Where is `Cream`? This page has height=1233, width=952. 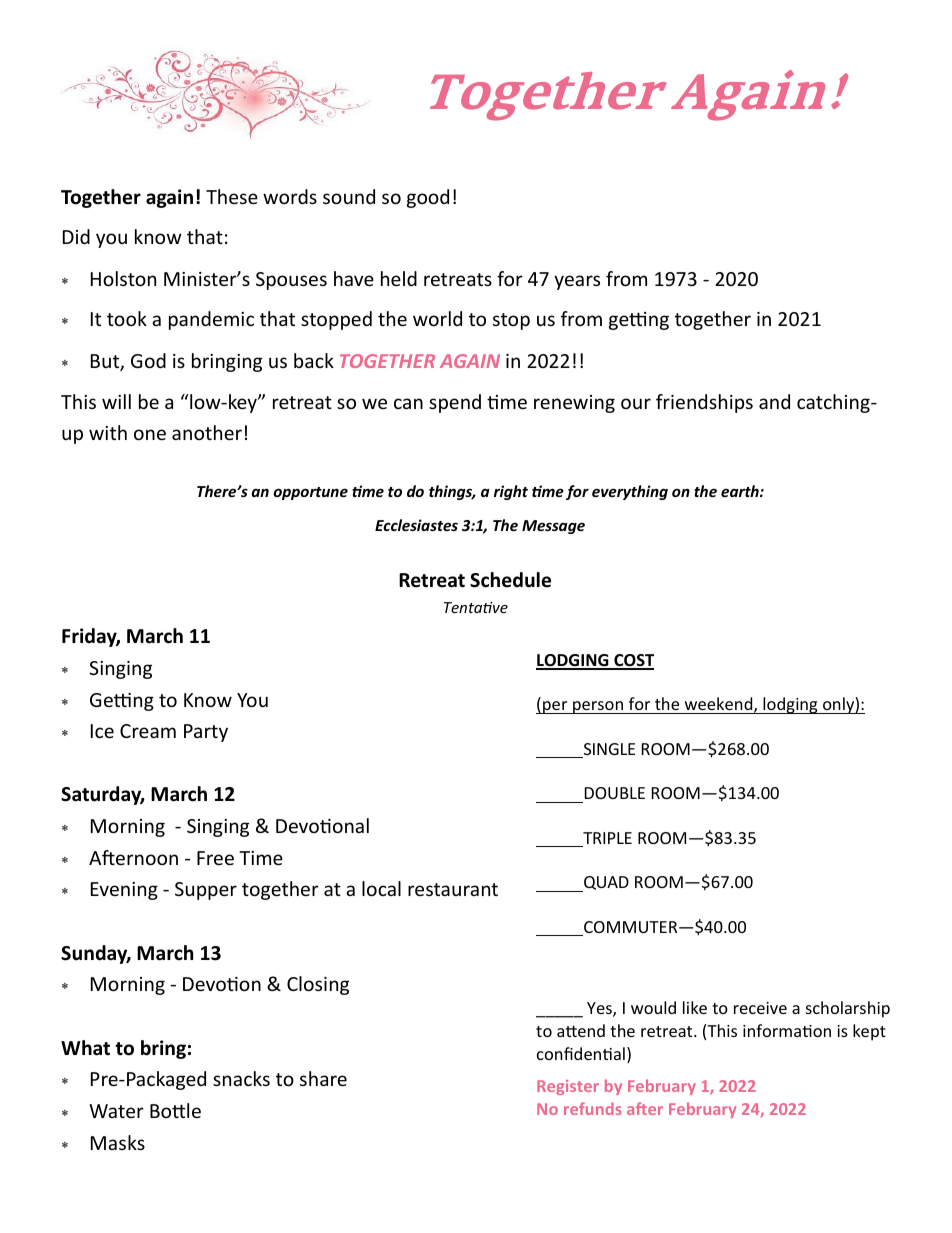 Cream is located at coordinates (148, 731).
